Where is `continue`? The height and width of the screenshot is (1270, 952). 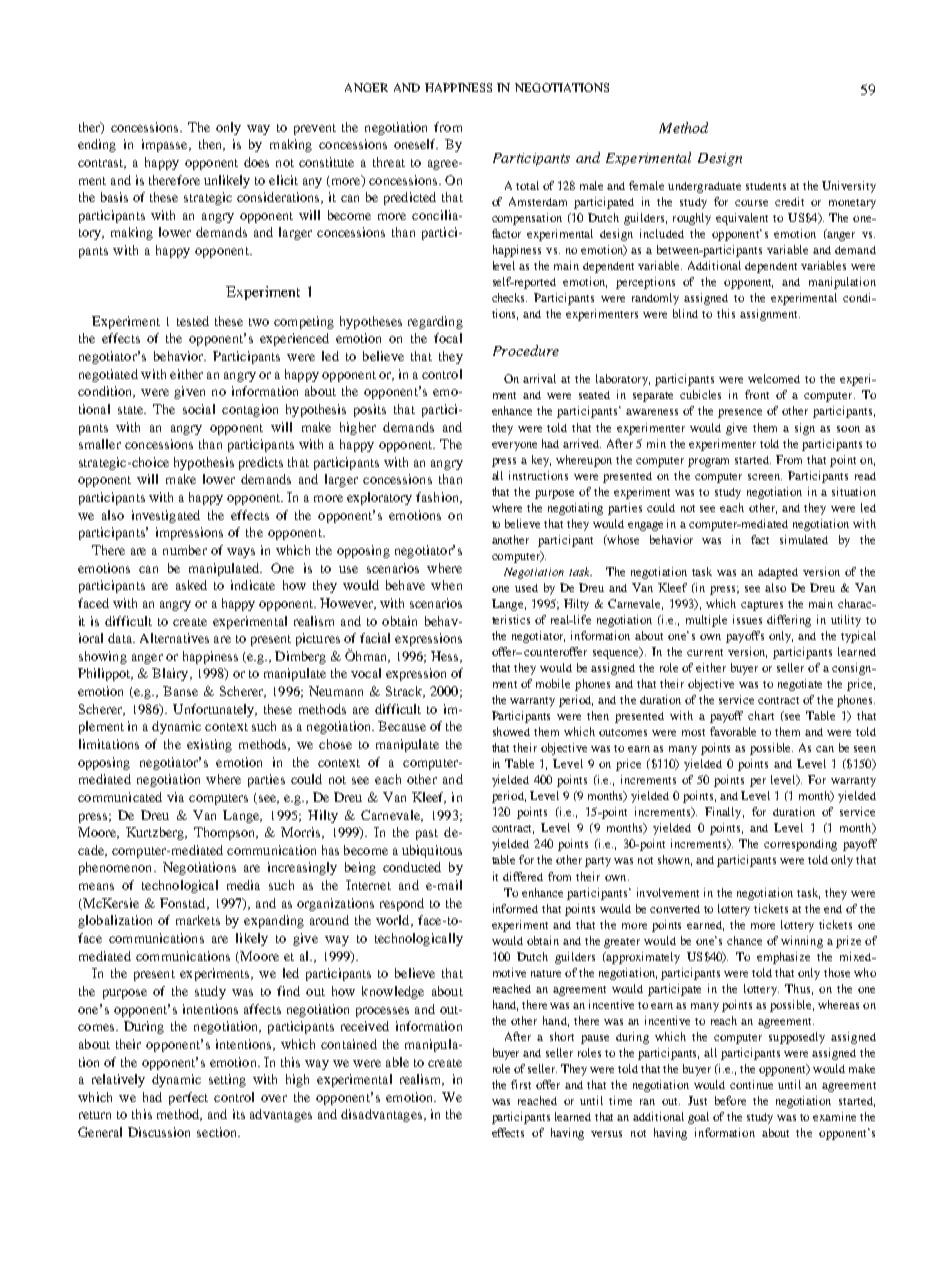 continue is located at coordinates (751, 1084).
